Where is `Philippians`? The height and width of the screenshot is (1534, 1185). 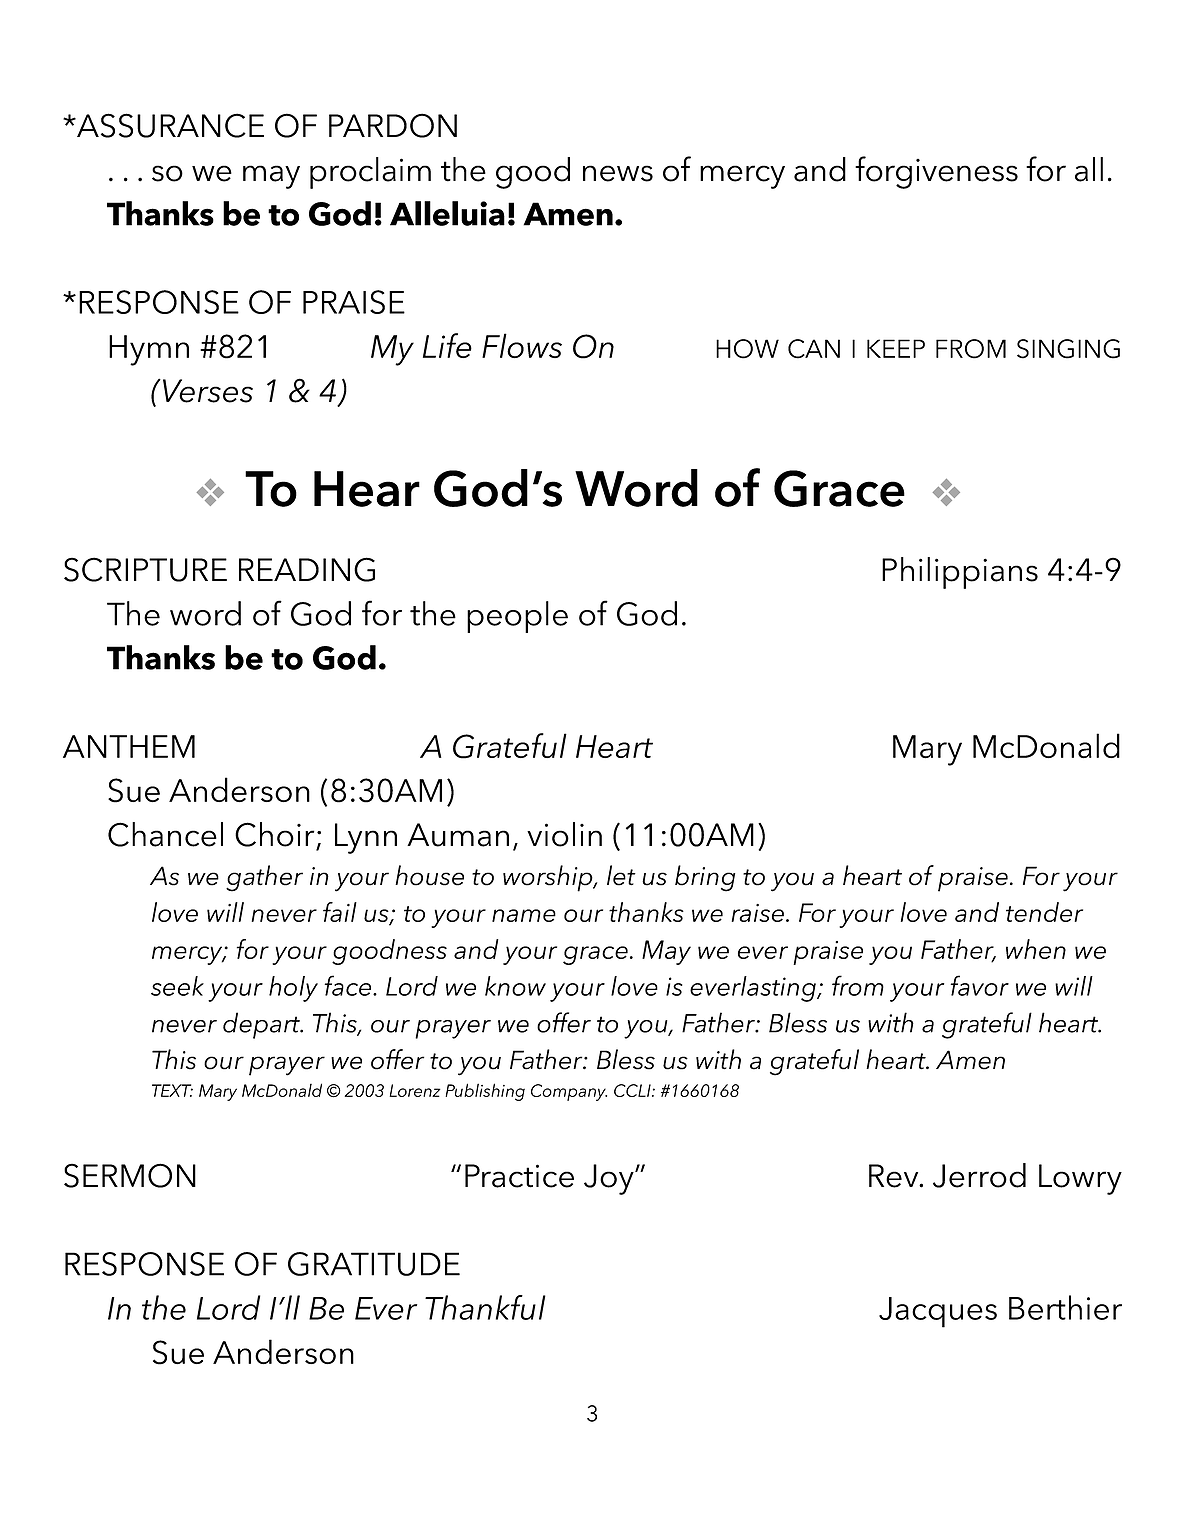 Philippians is located at coordinates (960, 573).
